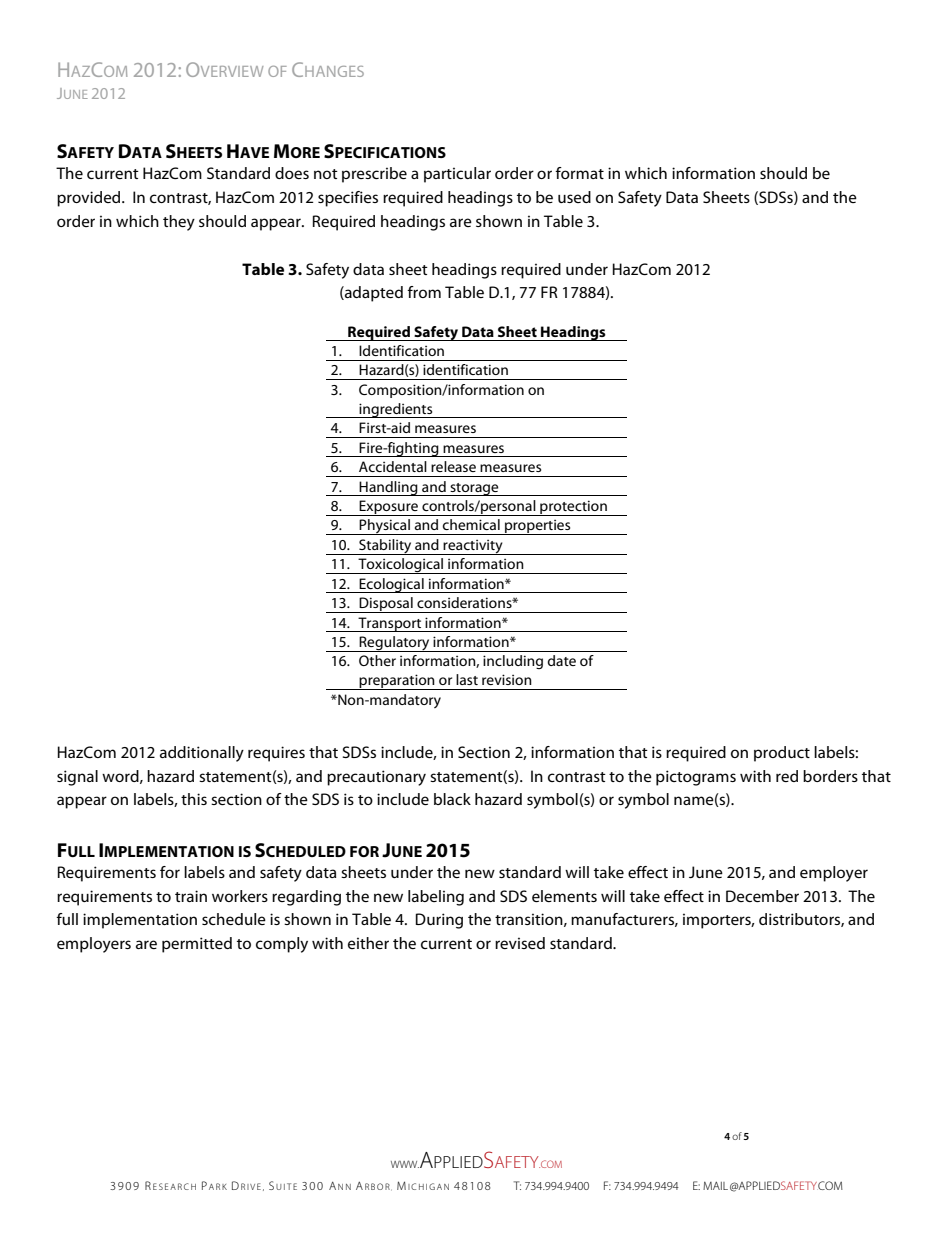 The height and width of the document is (1233, 952). I want to click on used, so click(574, 197).
